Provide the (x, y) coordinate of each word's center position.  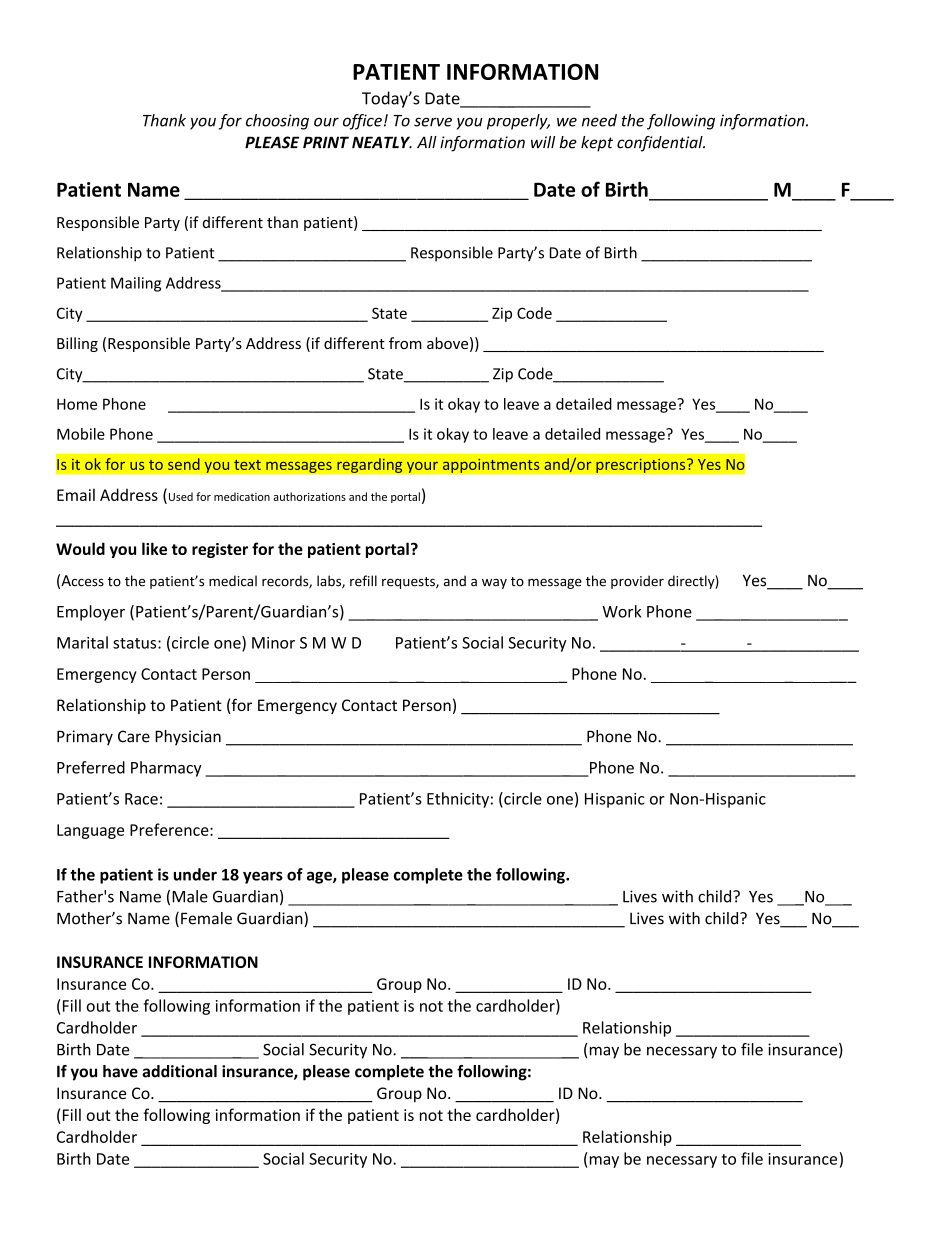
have (120, 1071)
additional (179, 1071)
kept (597, 144)
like (154, 548)
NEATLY (382, 142)
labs (330, 582)
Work (621, 611)
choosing (277, 122)
